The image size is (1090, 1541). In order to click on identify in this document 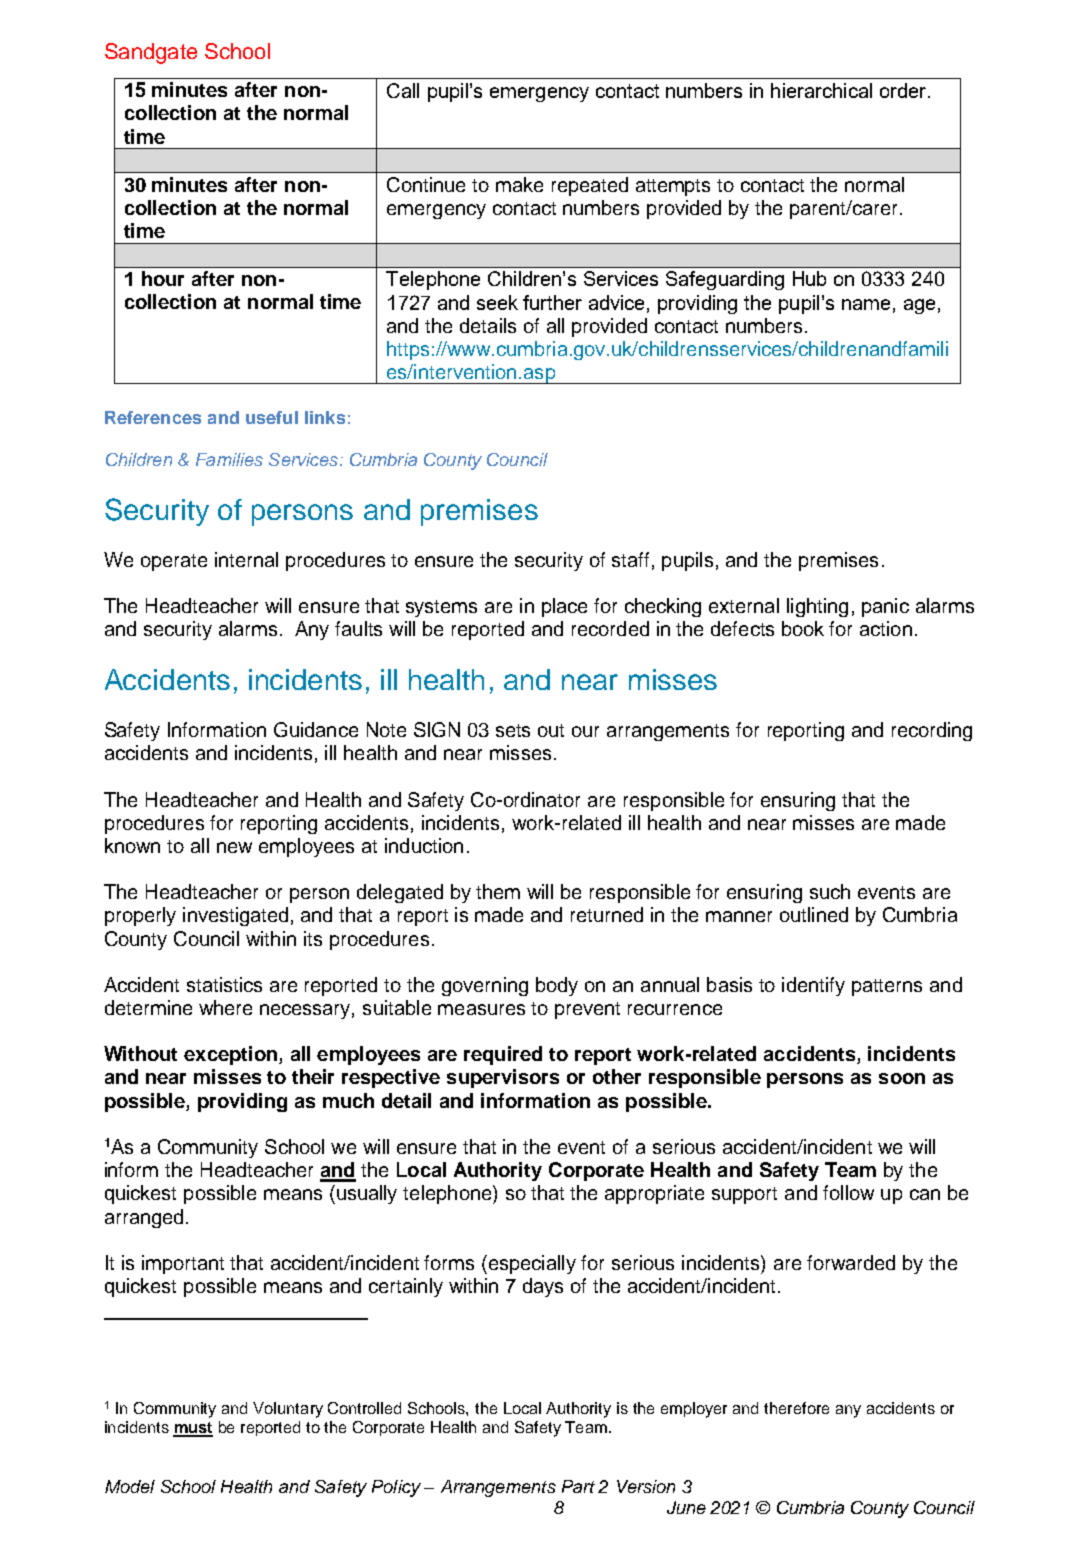, I will do `click(813, 986)`.
